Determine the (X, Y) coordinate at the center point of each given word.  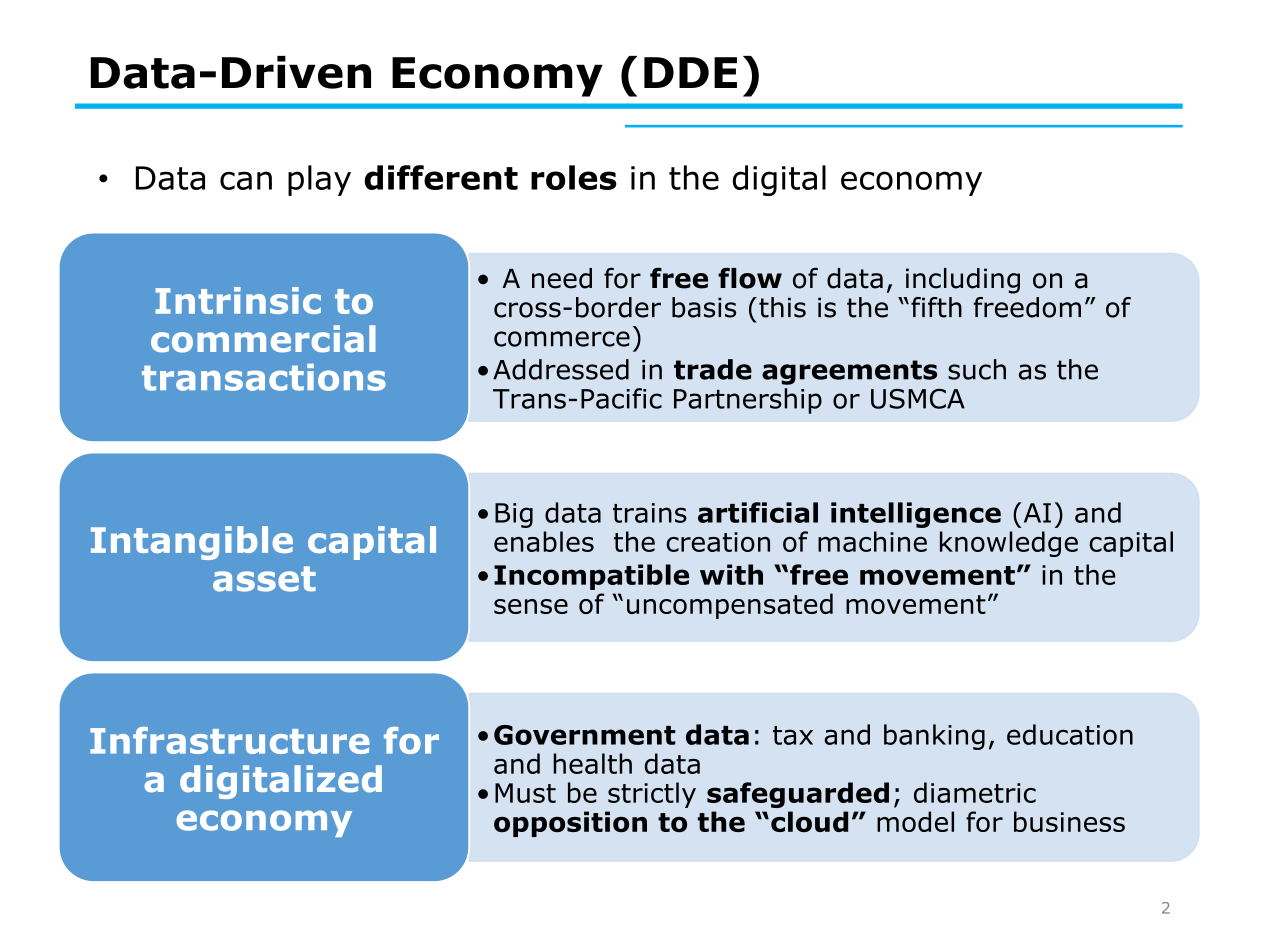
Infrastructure (230, 740)
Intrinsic (238, 300)
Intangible (192, 543)
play (319, 180)
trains (650, 513)
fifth (936, 307)
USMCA (918, 399)
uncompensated (730, 606)
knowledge (1009, 544)
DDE (690, 72)
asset (264, 579)
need (562, 278)
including (963, 281)
